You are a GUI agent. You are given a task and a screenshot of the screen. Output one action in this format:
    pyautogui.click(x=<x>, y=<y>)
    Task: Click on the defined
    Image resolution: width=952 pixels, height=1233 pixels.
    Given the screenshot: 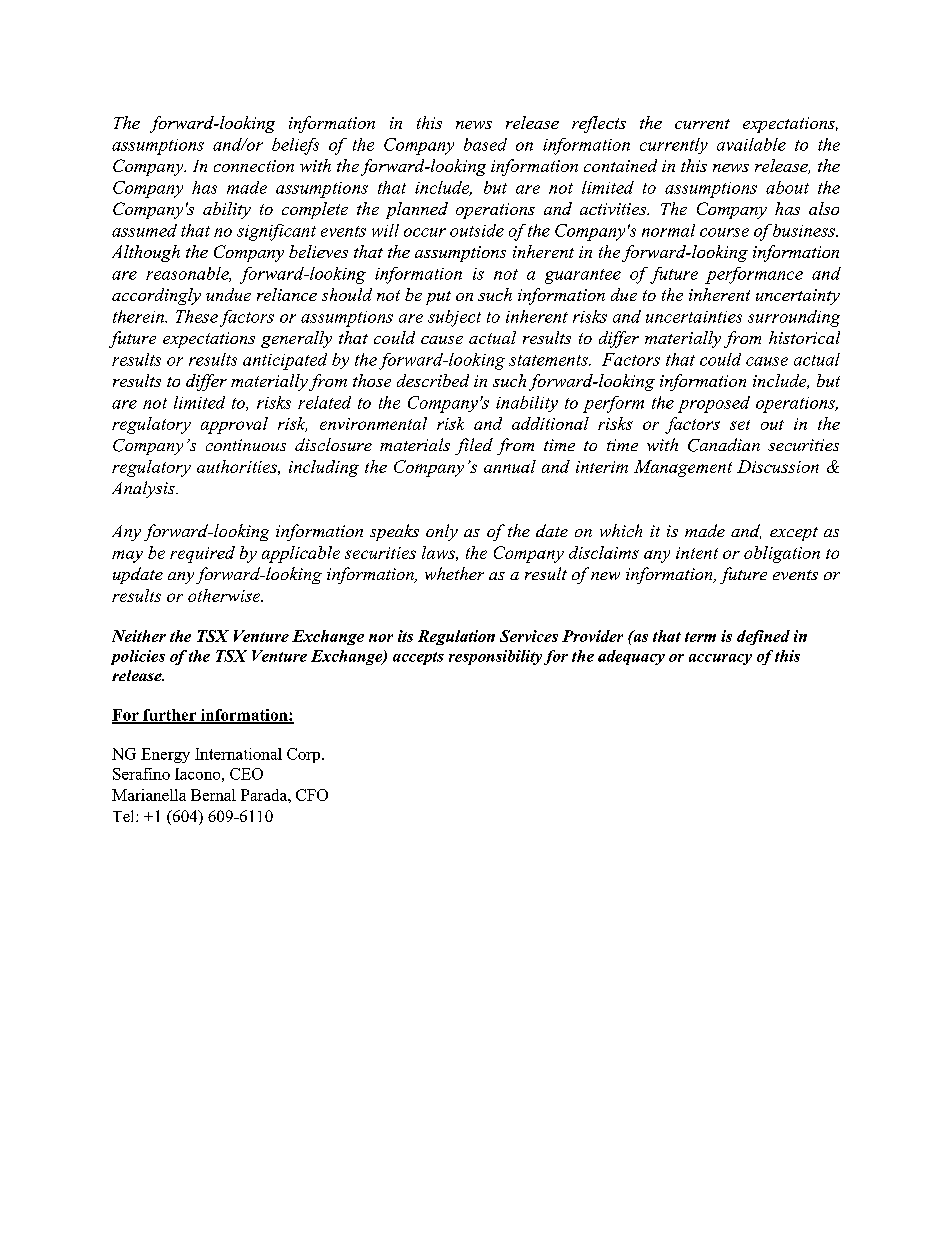 What is the action you would take?
    pyautogui.click(x=763, y=637)
